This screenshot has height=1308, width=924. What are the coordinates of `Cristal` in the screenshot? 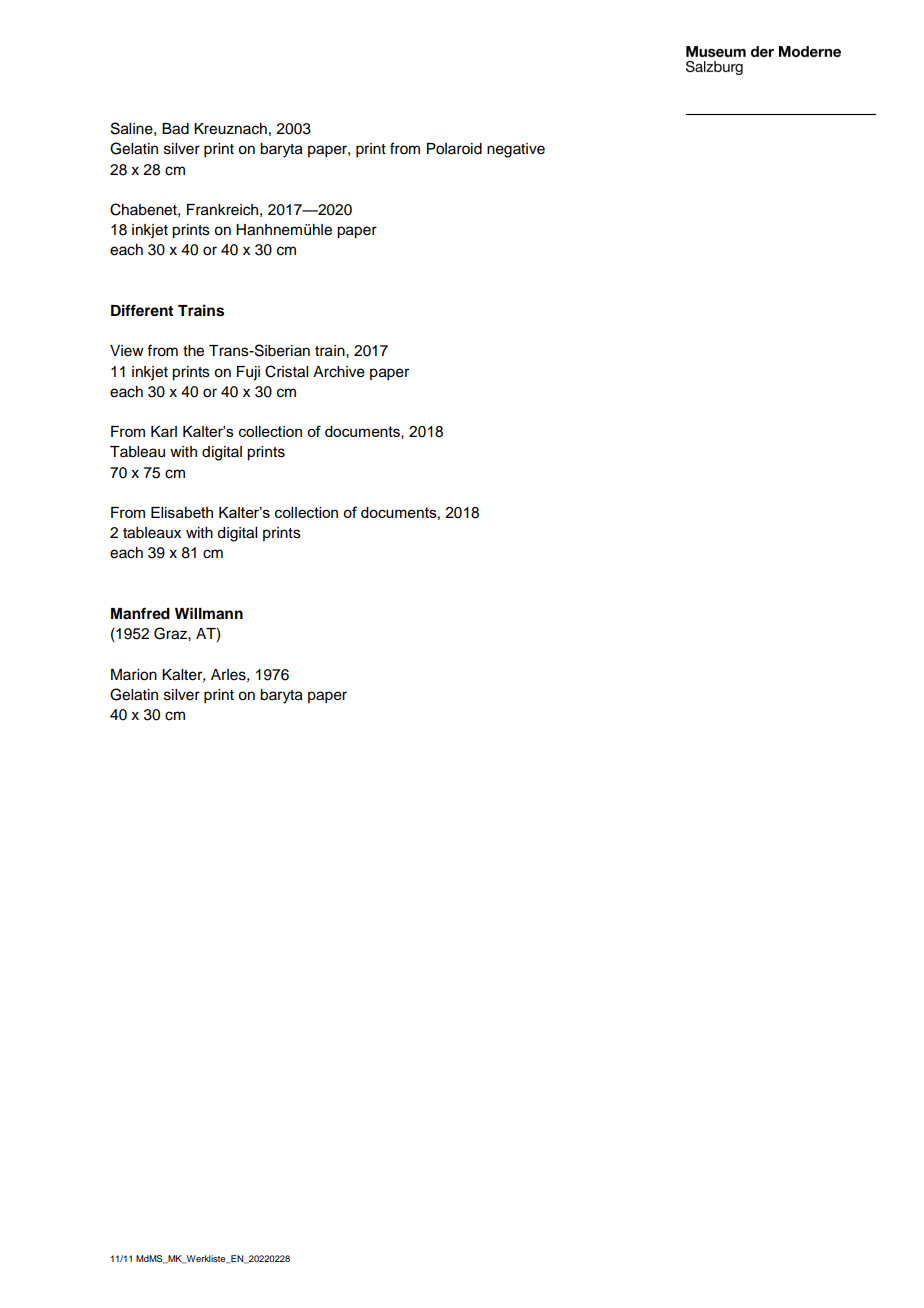 It's located at (286, 371).
